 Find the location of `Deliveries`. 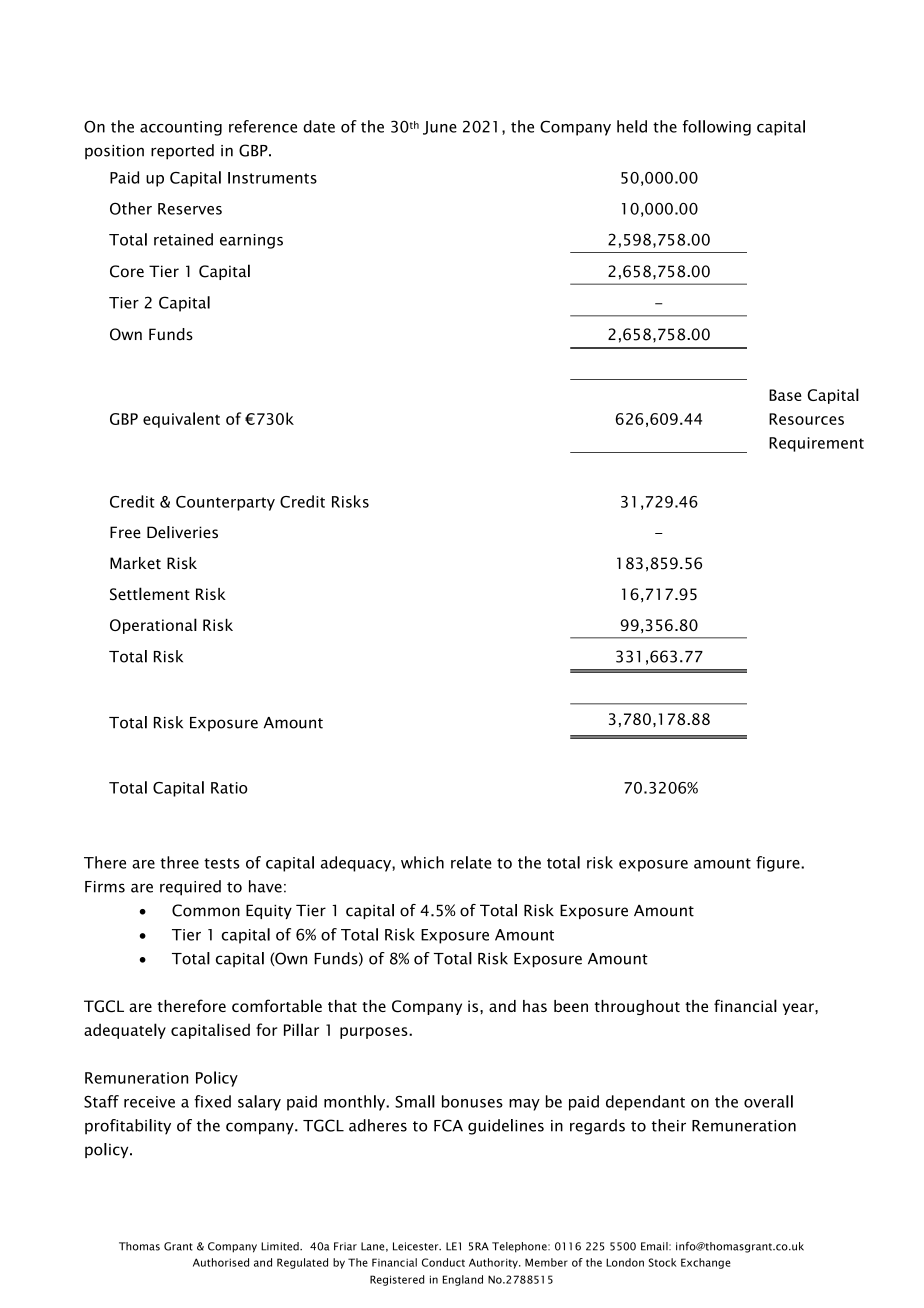

Deliveries is located at coordinates (182, 532).
